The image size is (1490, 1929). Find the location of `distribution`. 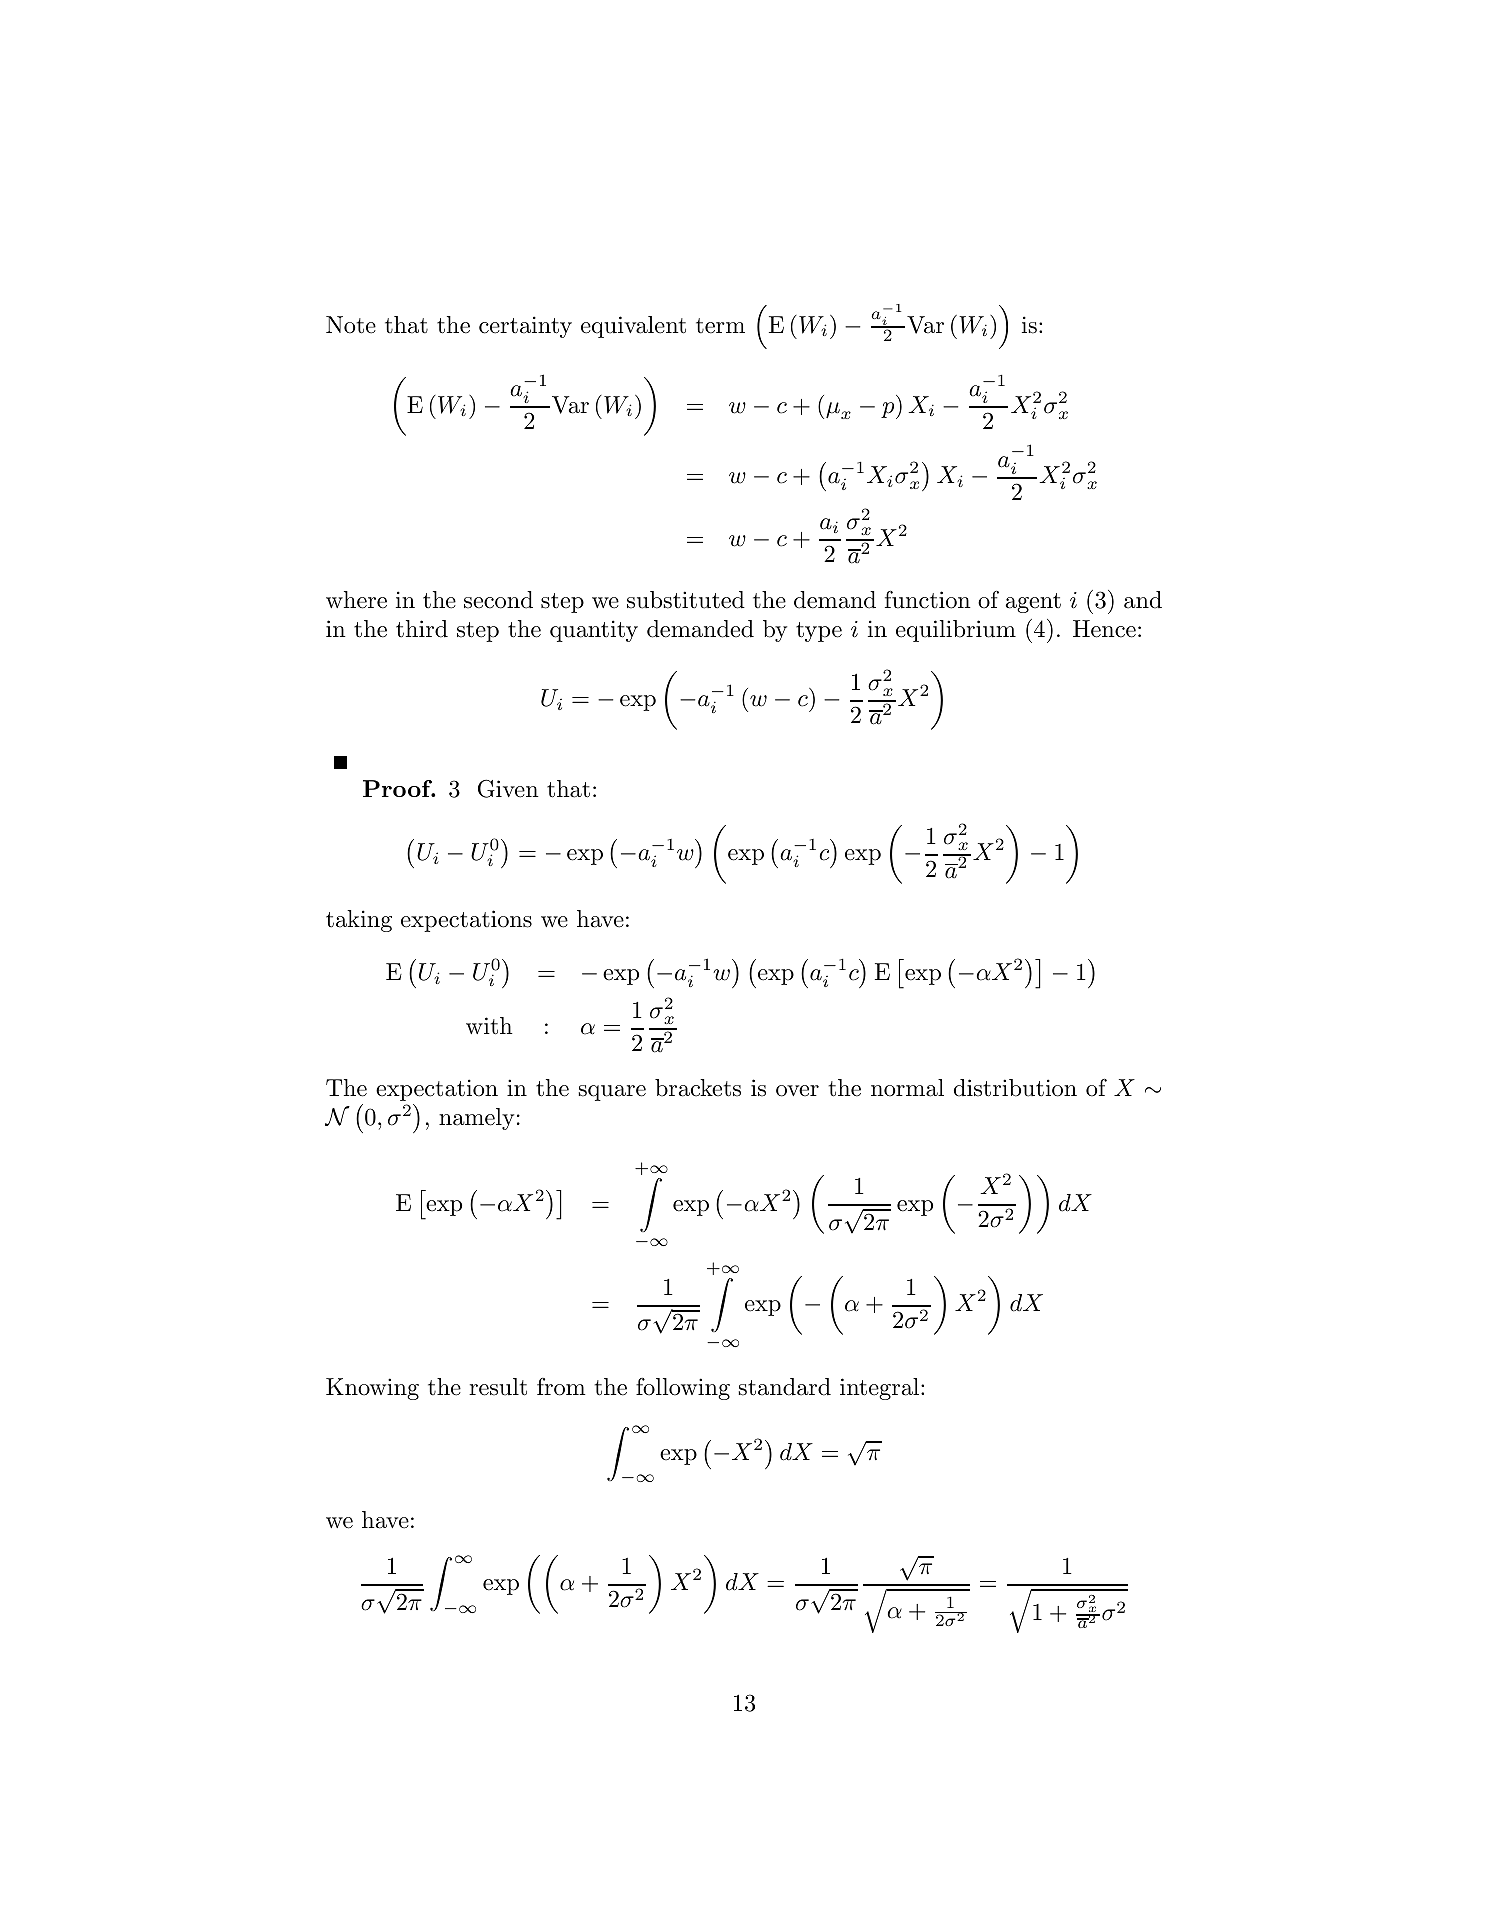

distribution is located at coordinates (1015, 1088).
